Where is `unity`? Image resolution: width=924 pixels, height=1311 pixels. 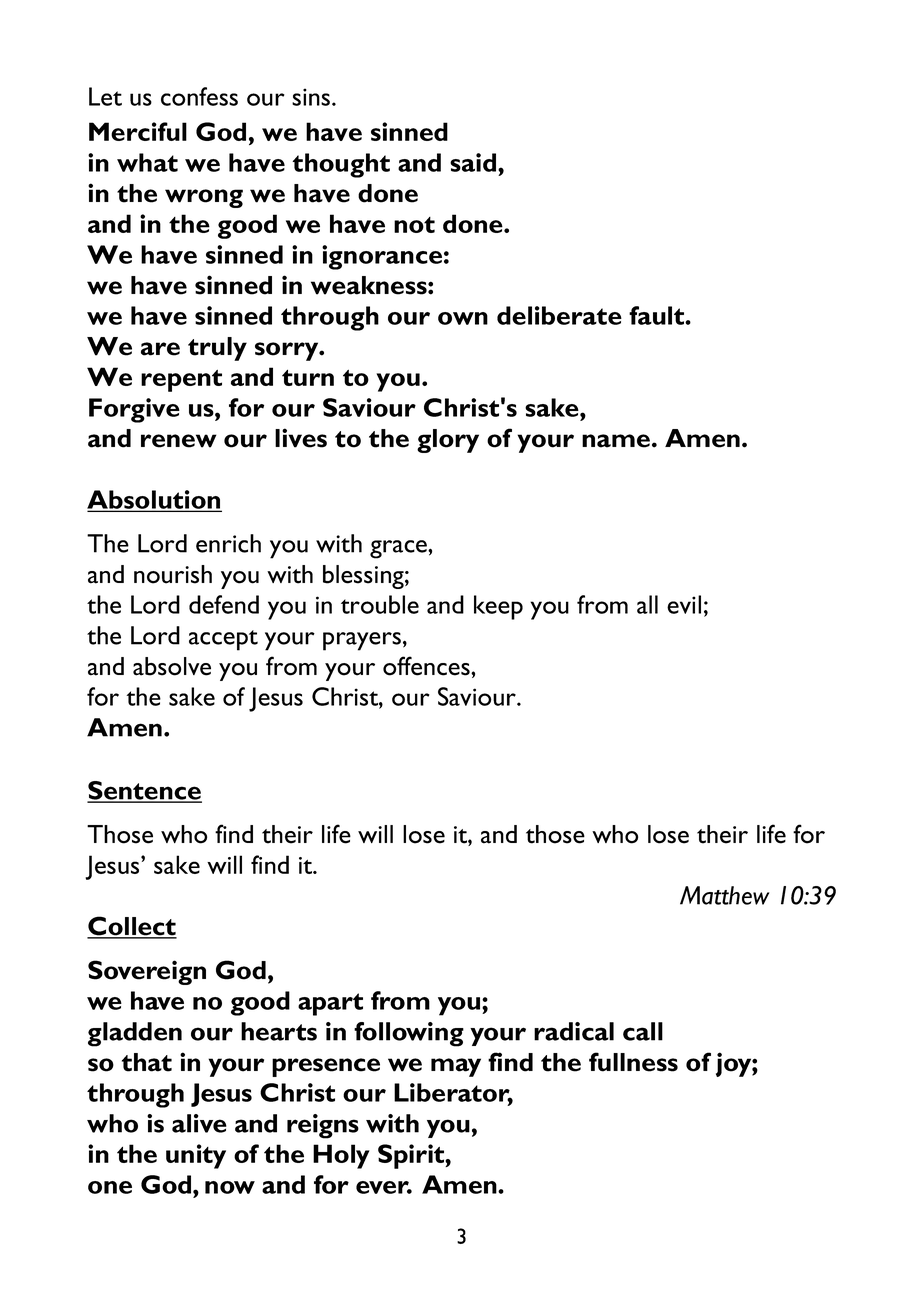
unity is located at coordinates (196, 1156).
